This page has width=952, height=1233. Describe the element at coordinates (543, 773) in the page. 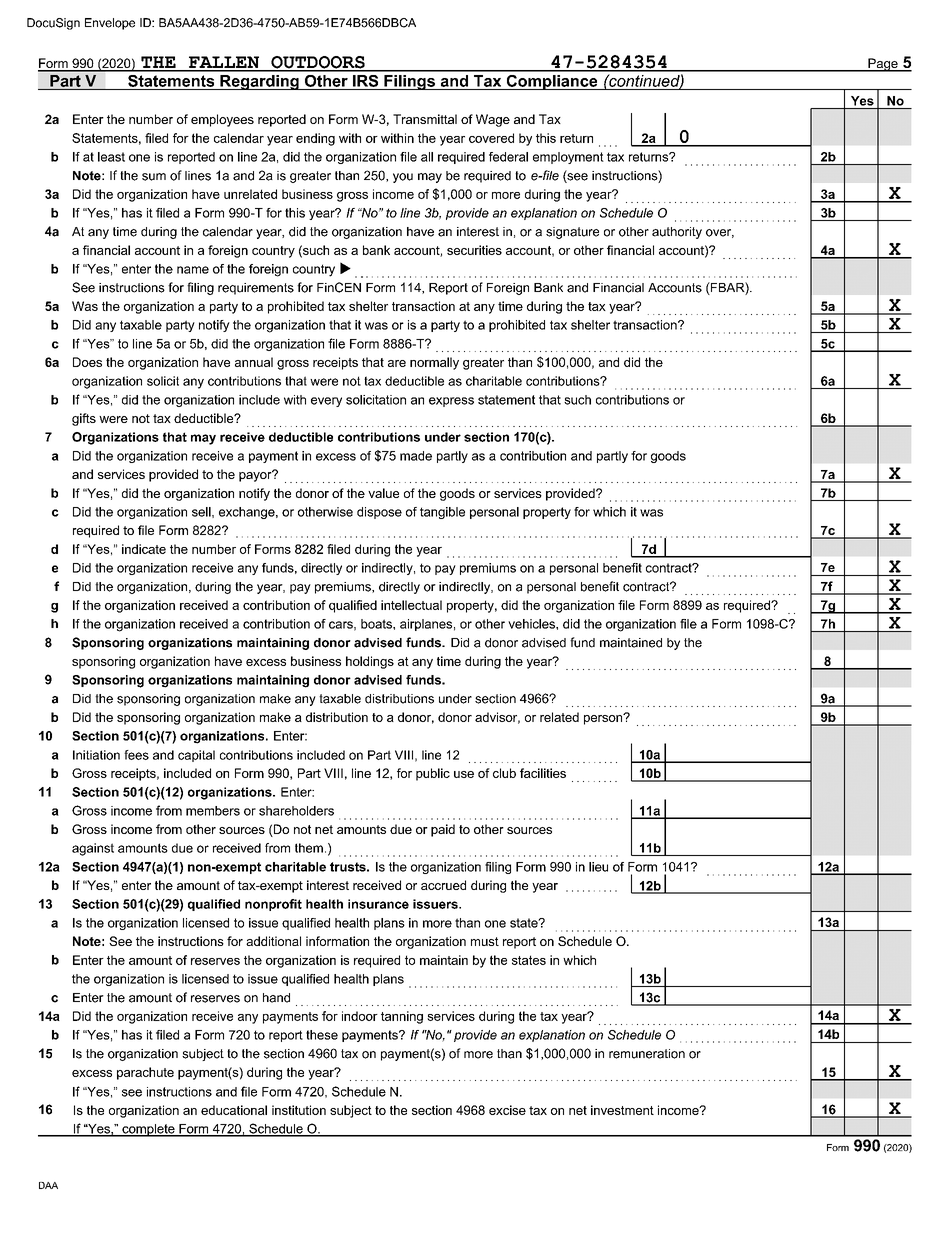

I see `facilities` at that location.
